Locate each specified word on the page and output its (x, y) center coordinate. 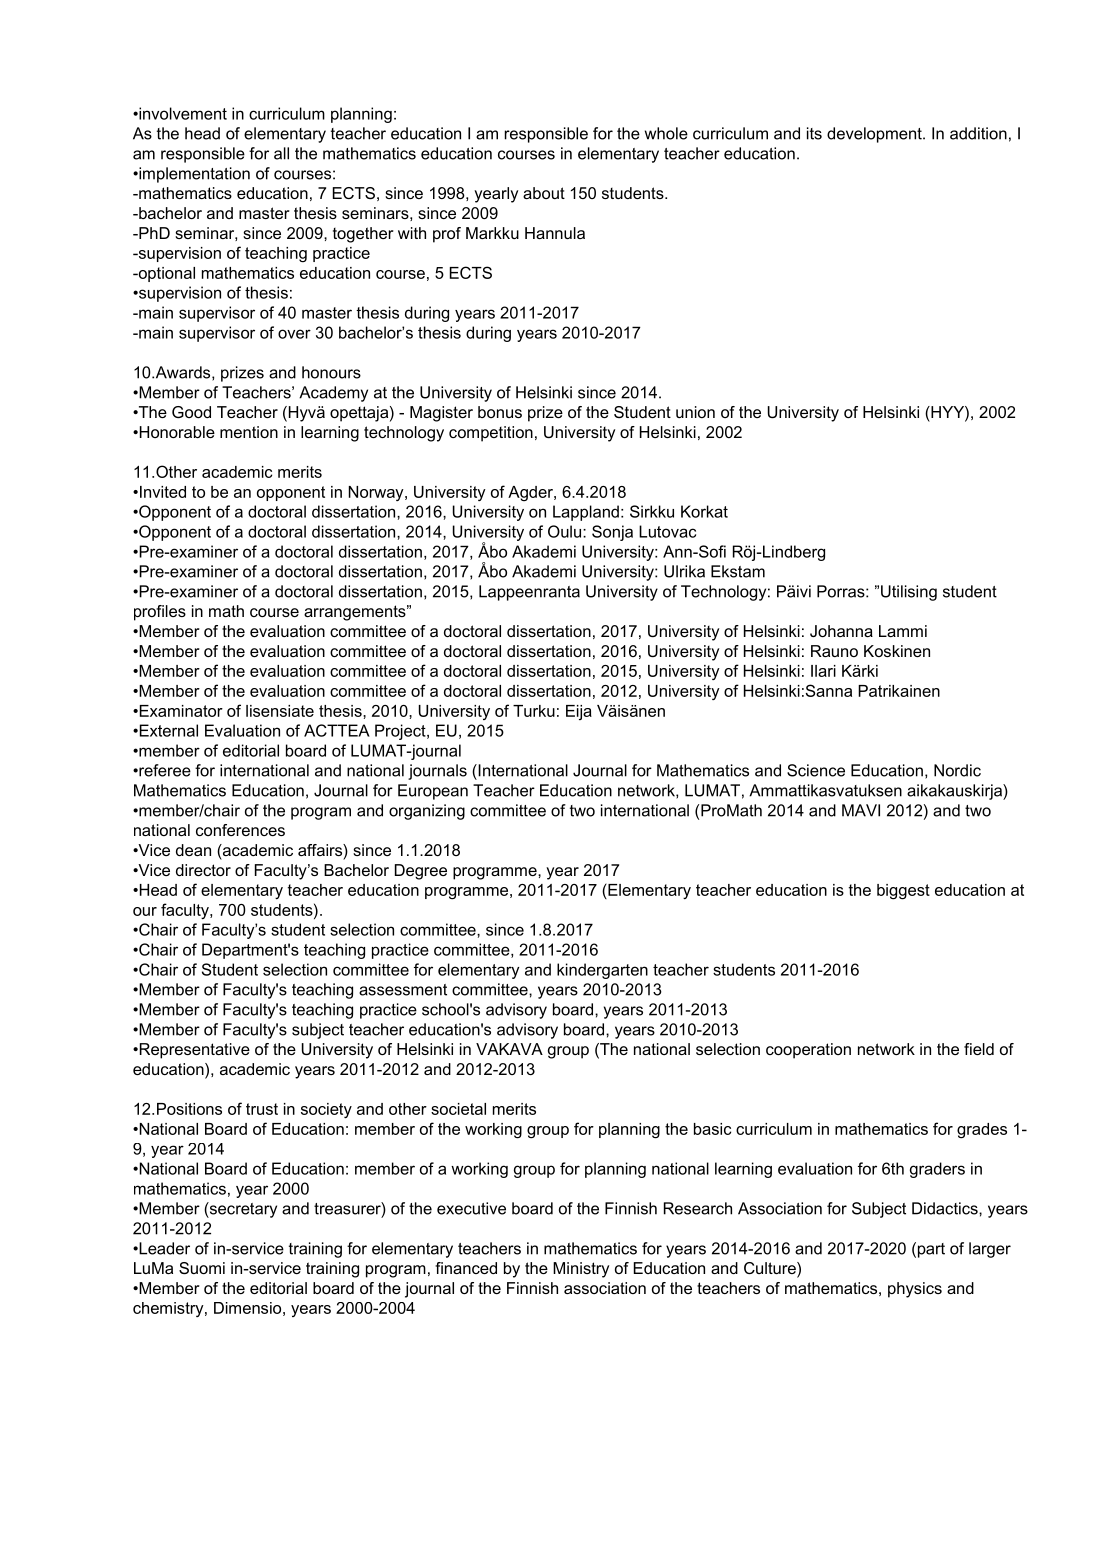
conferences (240, 830)
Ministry (581, 1270)
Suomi (202, 1268)
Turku (534, 711)
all (281, 153)
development (875, 135)
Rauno (834, 651)
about (544, 193)
